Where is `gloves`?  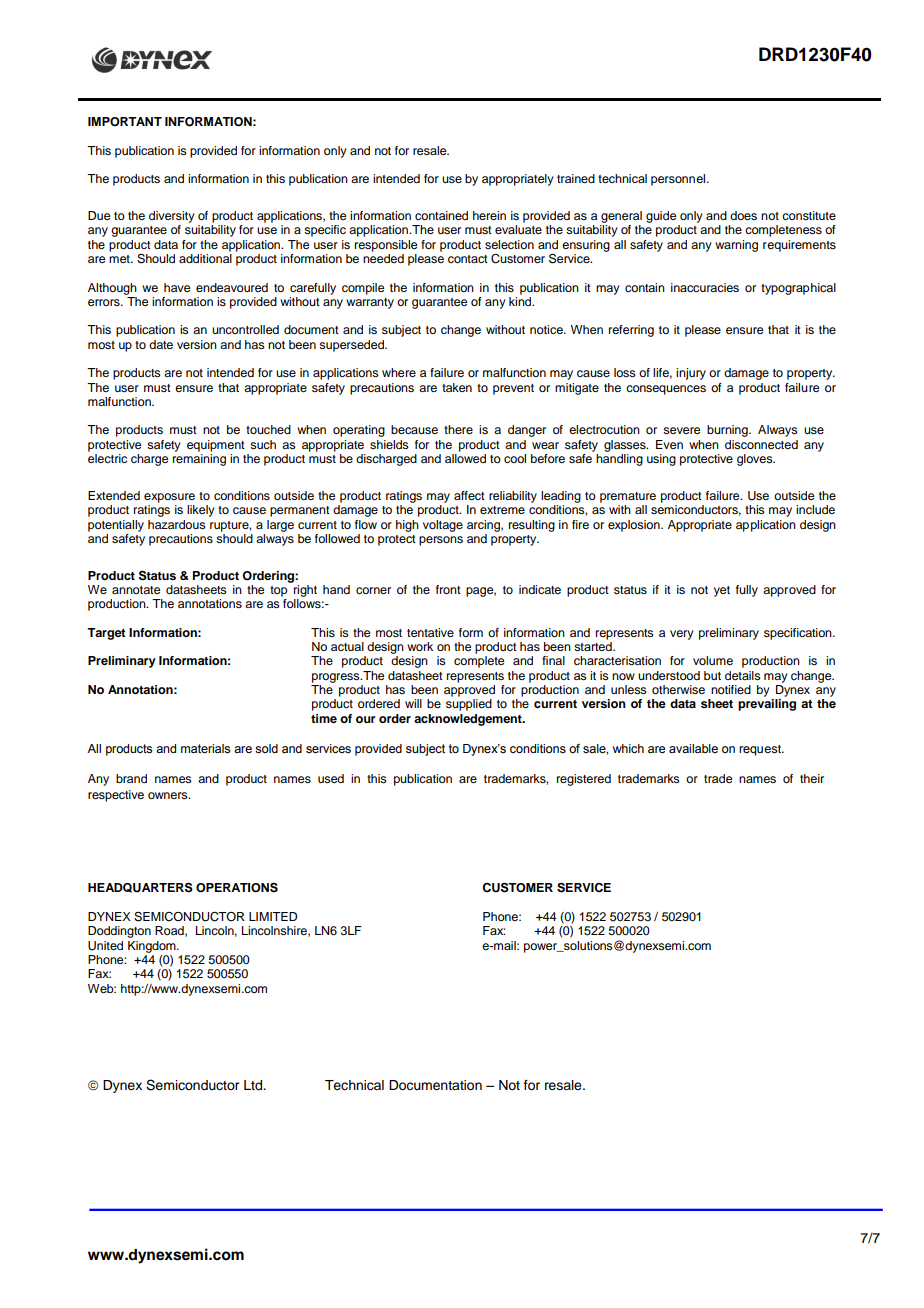 gloves is located at coordinates (756, 460).
